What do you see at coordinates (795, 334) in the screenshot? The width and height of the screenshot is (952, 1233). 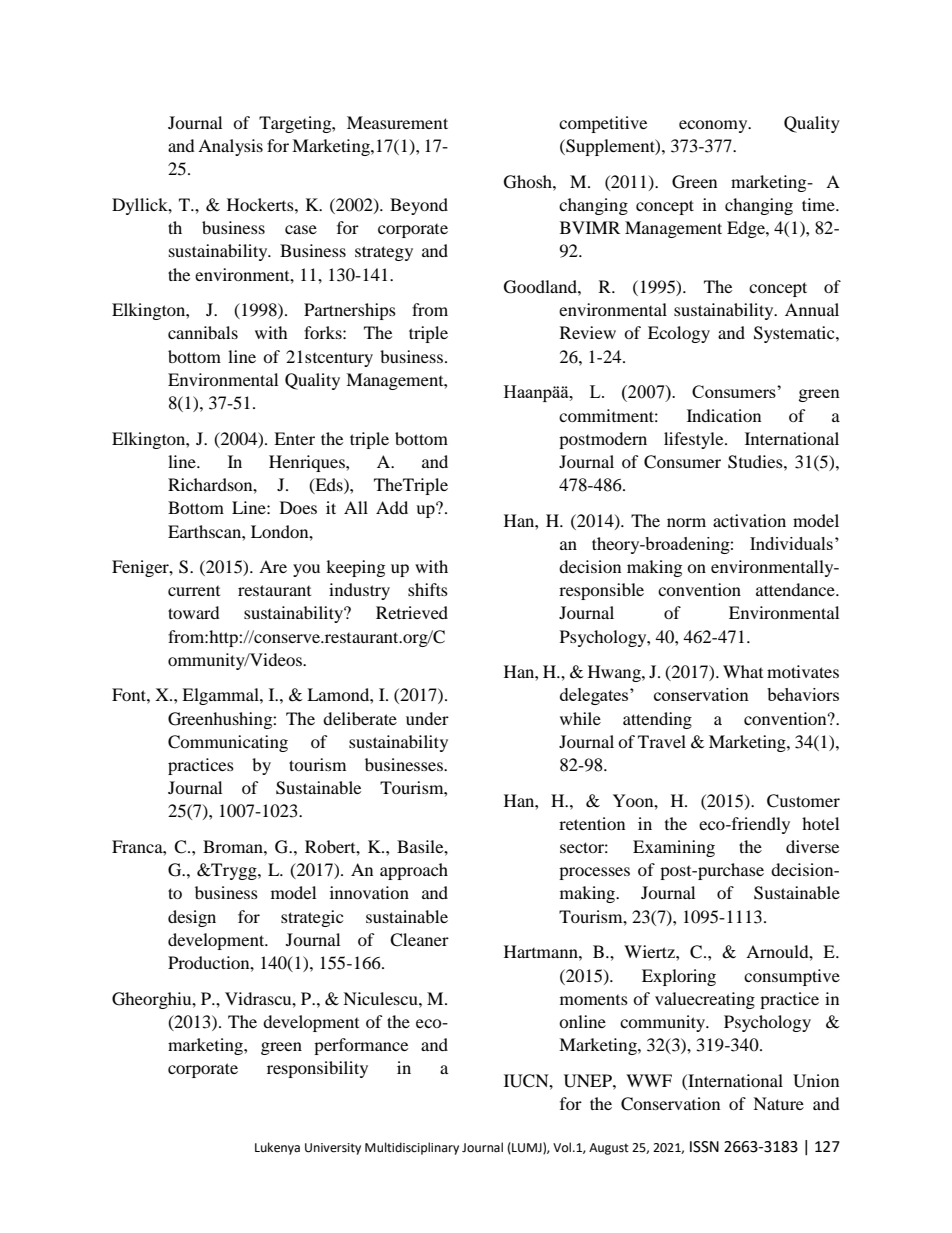 I see `Systematic` at bounding box center [795, 334].
